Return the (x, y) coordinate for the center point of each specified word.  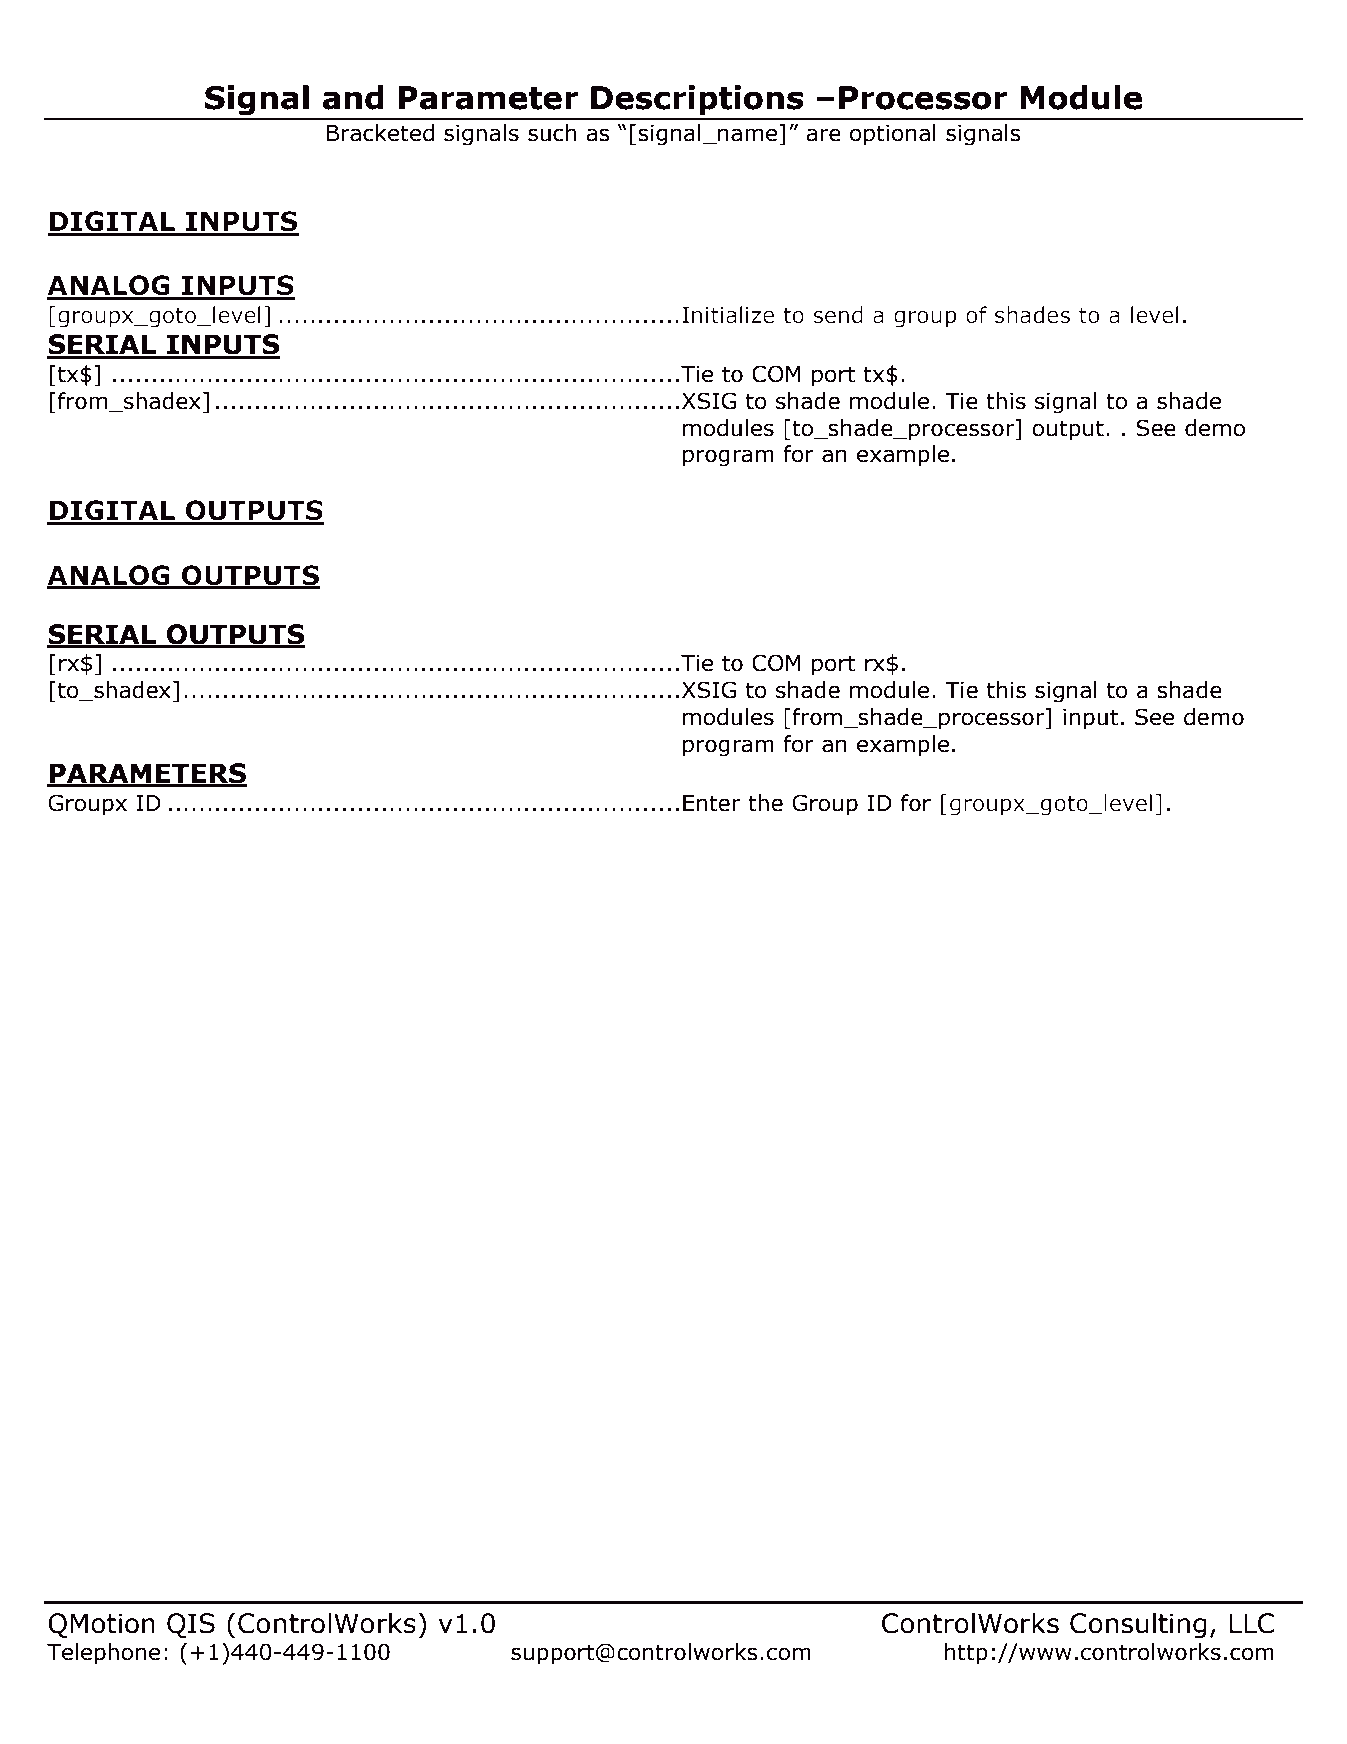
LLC (1251, 1623)
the (765, 803)
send (838, 315)
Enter (712, 803)
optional (893, 135)
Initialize (728, 315)
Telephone (103, 1654)
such (552, 133)
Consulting (1138, 1625)
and (353, 97)
